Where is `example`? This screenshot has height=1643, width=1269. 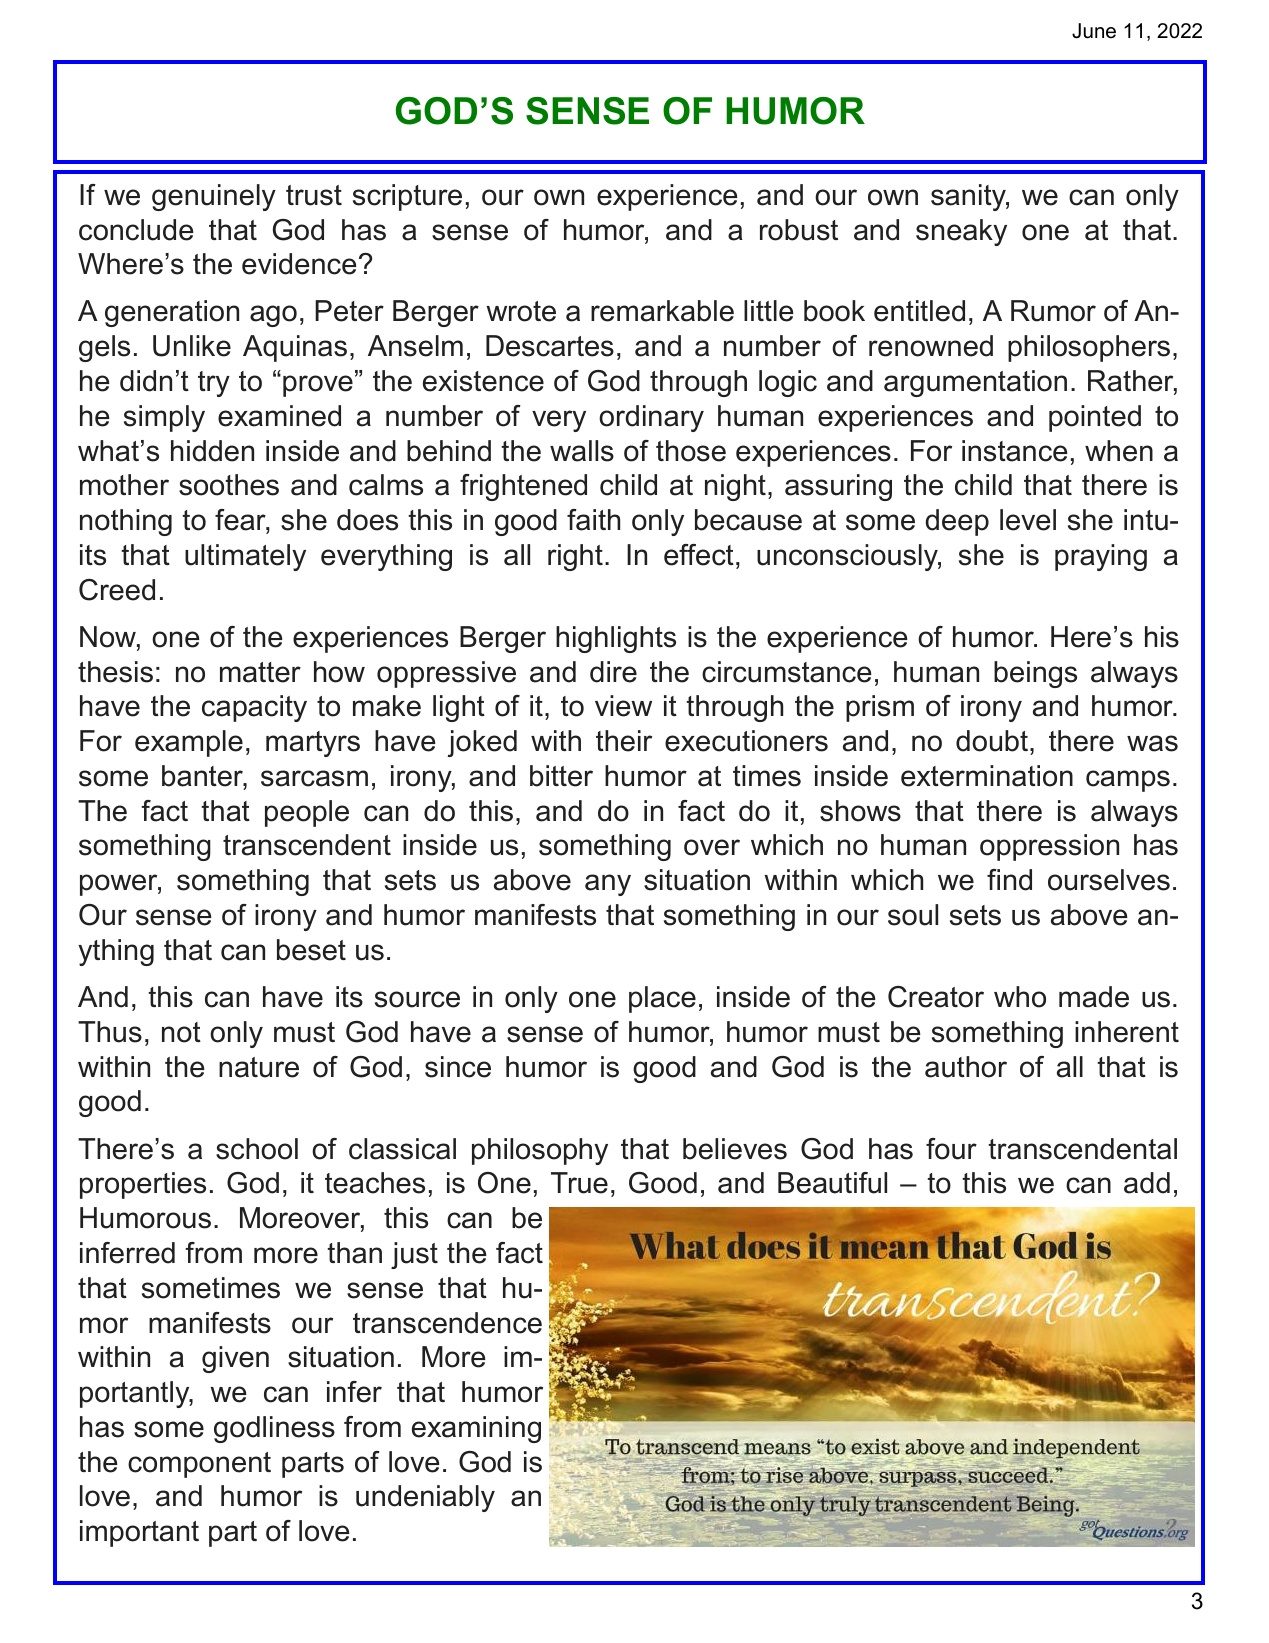 example is located at coordinates (189, 743).
